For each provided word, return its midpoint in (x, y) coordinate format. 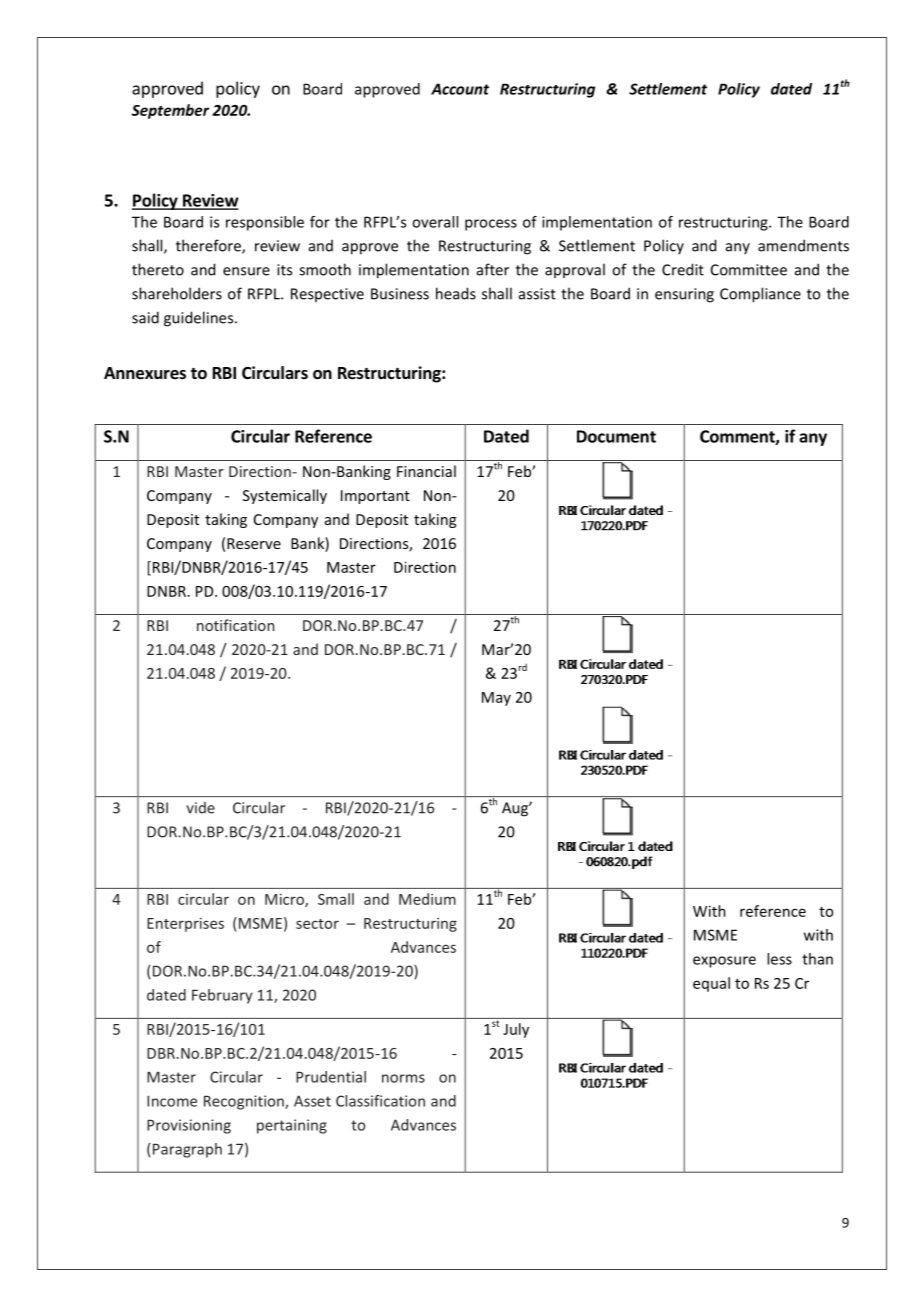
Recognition (245, 1102)
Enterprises (185, 925)
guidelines (200, 319)
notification (235, 625)
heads (456, 293)
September (170, 111)
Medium (427, 899)
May (496, 699)
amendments (803, 245)
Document (616, 436)
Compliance (760, 295)
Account (460, 89)
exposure (724, 962)
